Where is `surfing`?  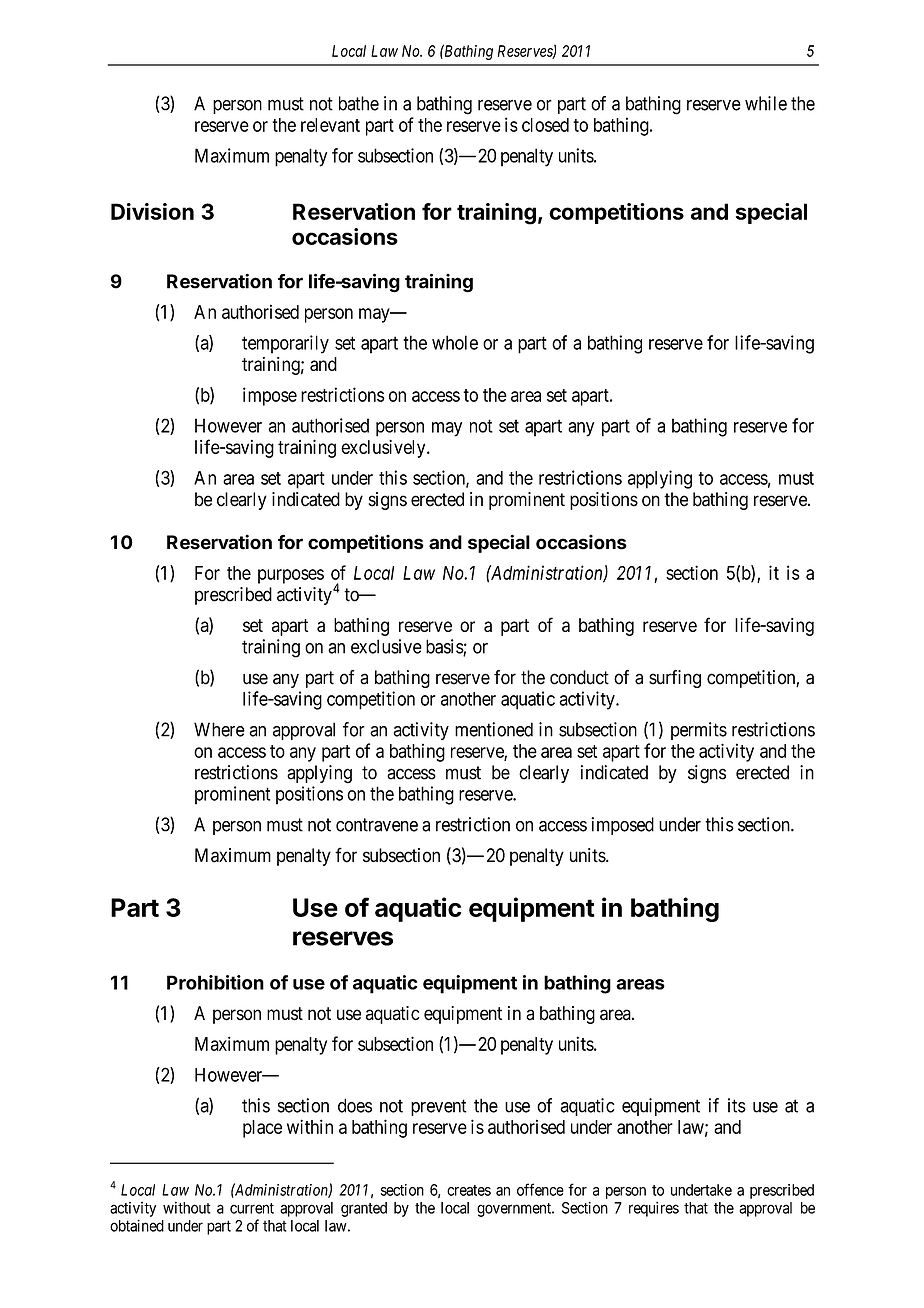 surfing is located at coordinates (675, 679).
